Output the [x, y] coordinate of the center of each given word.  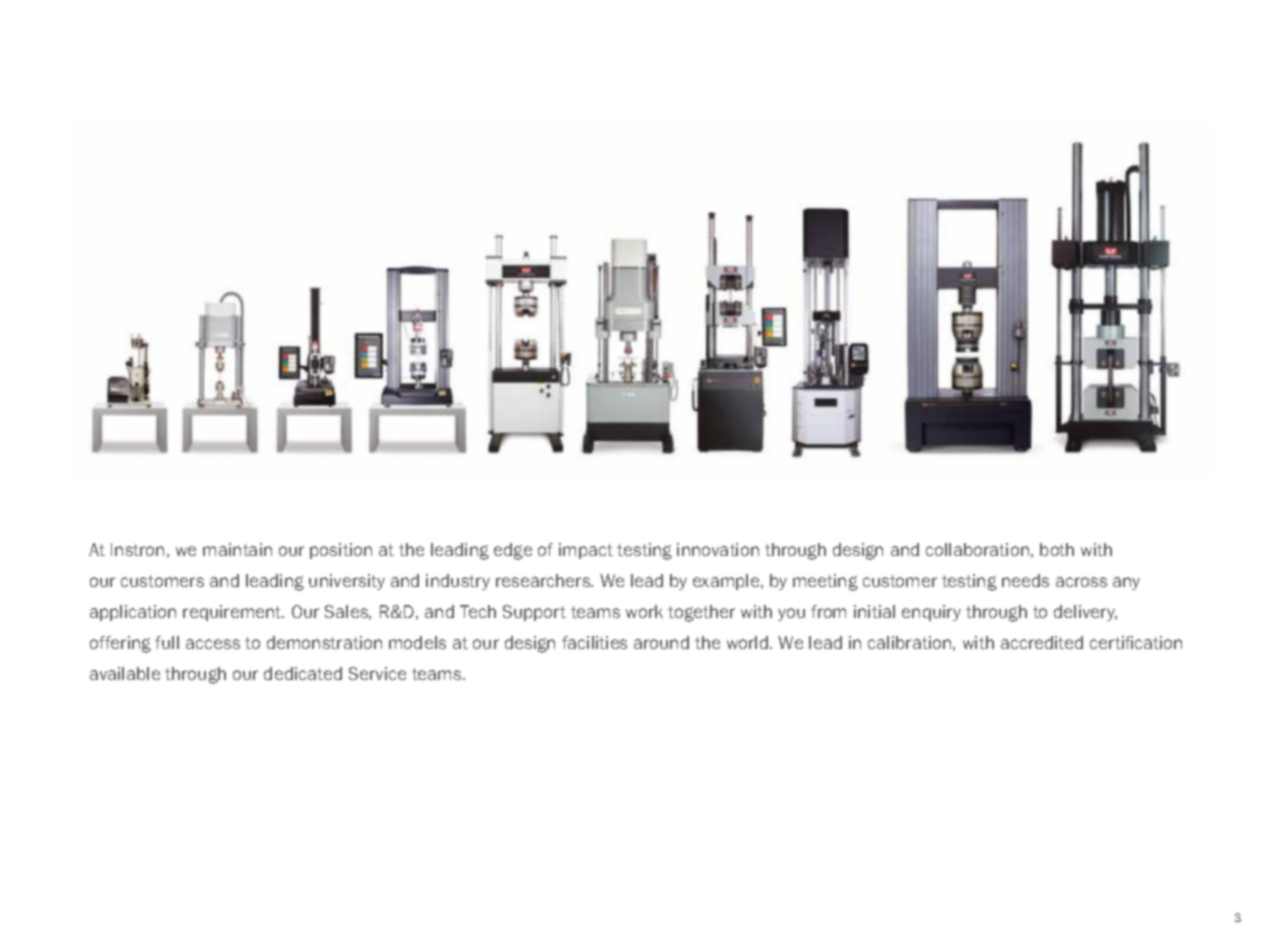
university [347, 582]
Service [377, 673]
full [167, 642]
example [727, 582]
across [1081, 582]
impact [586, 551]
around [661, 642]
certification [1136, 642]
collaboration [977, 549]
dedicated [303, 673]
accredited [1042, 642]
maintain [237, 549]
